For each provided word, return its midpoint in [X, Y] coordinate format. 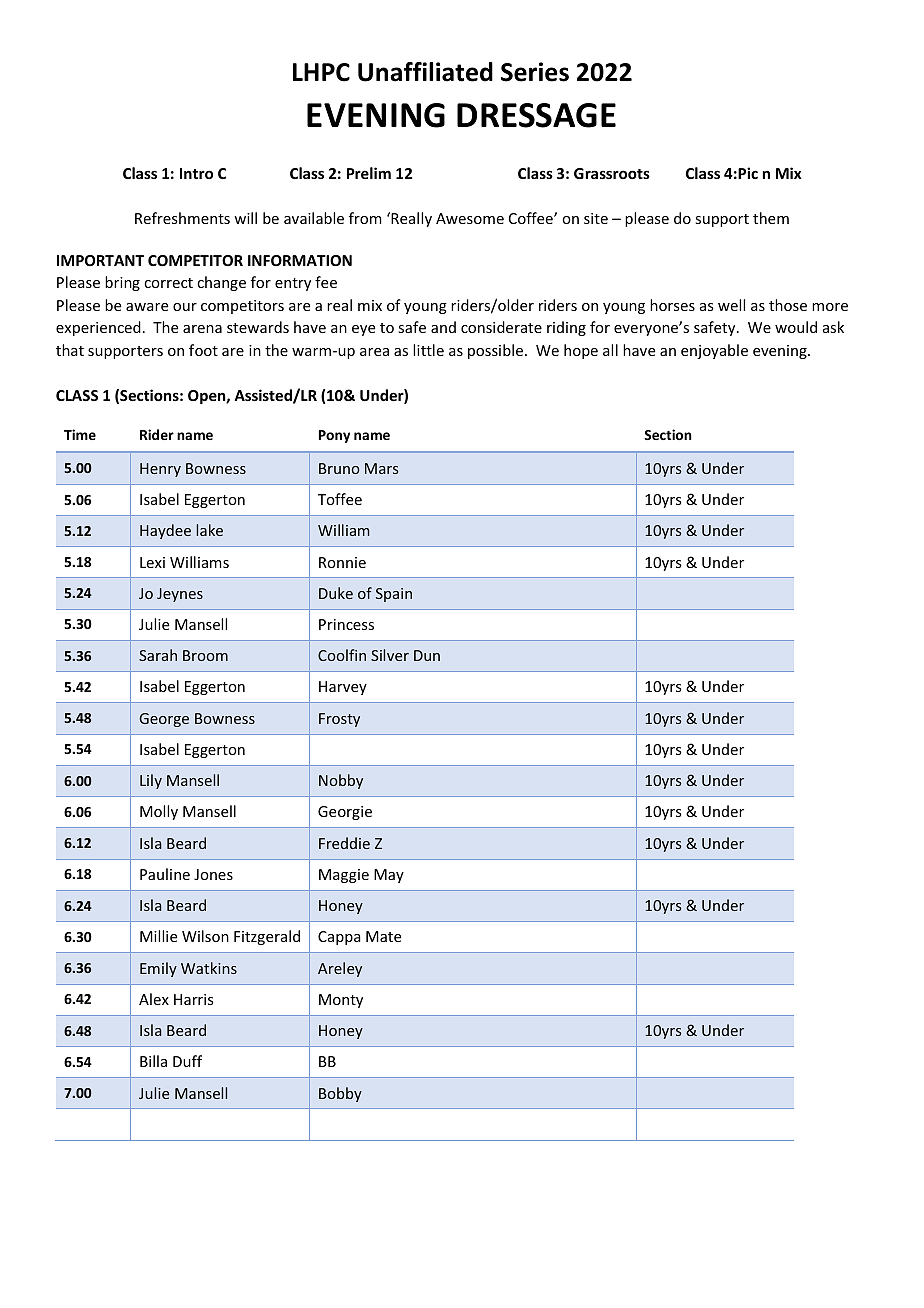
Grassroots [612, 173]
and [443, 327]
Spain [394, 595]
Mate [383, 936]
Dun [427, 655]
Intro [196, 173]
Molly [159, 812]
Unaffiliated [425, 72]
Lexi [152, 562]
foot [203, 350]
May [389, 876]
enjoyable [714, 351]
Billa [153, 1061]
